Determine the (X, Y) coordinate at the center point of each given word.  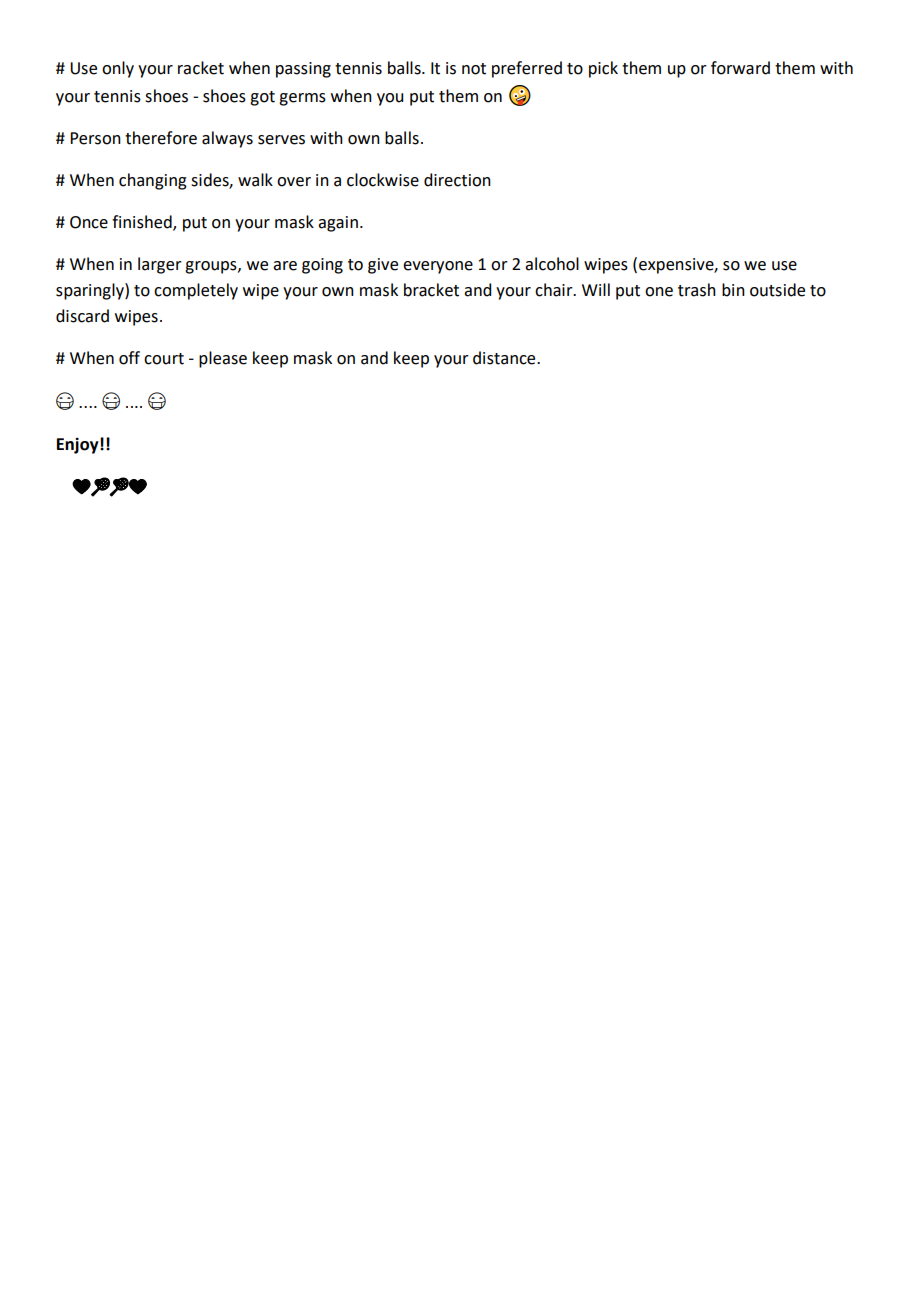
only (118, 69)
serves (281, 140)
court (164, 359)
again (338, 224)
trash (697, 290)
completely (196, 291)
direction (457, 180)
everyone (438, 267)
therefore (161, 138)
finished (143, 223)
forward (740, 68)
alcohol (552, 264)
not (474, 69)
